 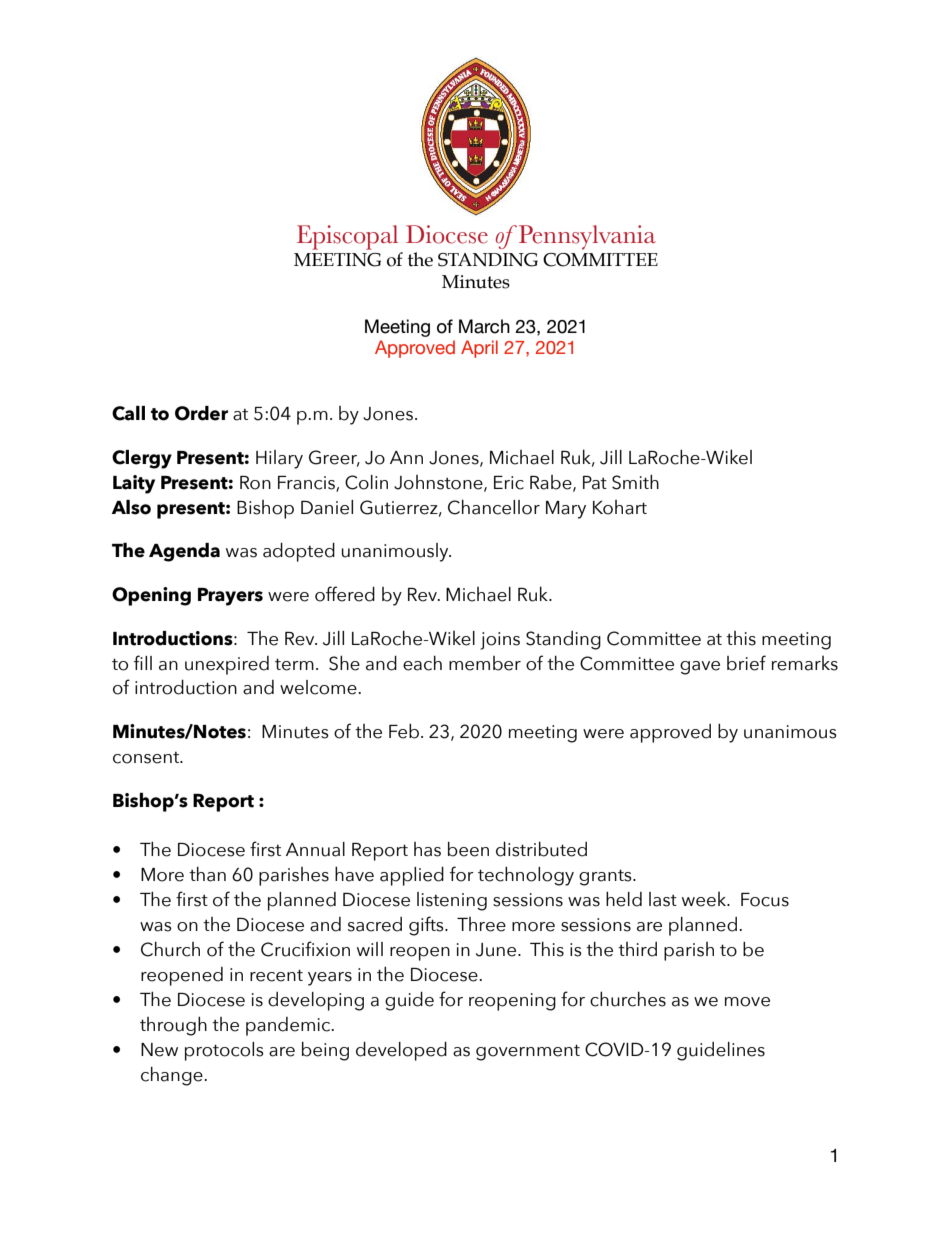 I want to click on unexpired, so click(x=227, y=665).
